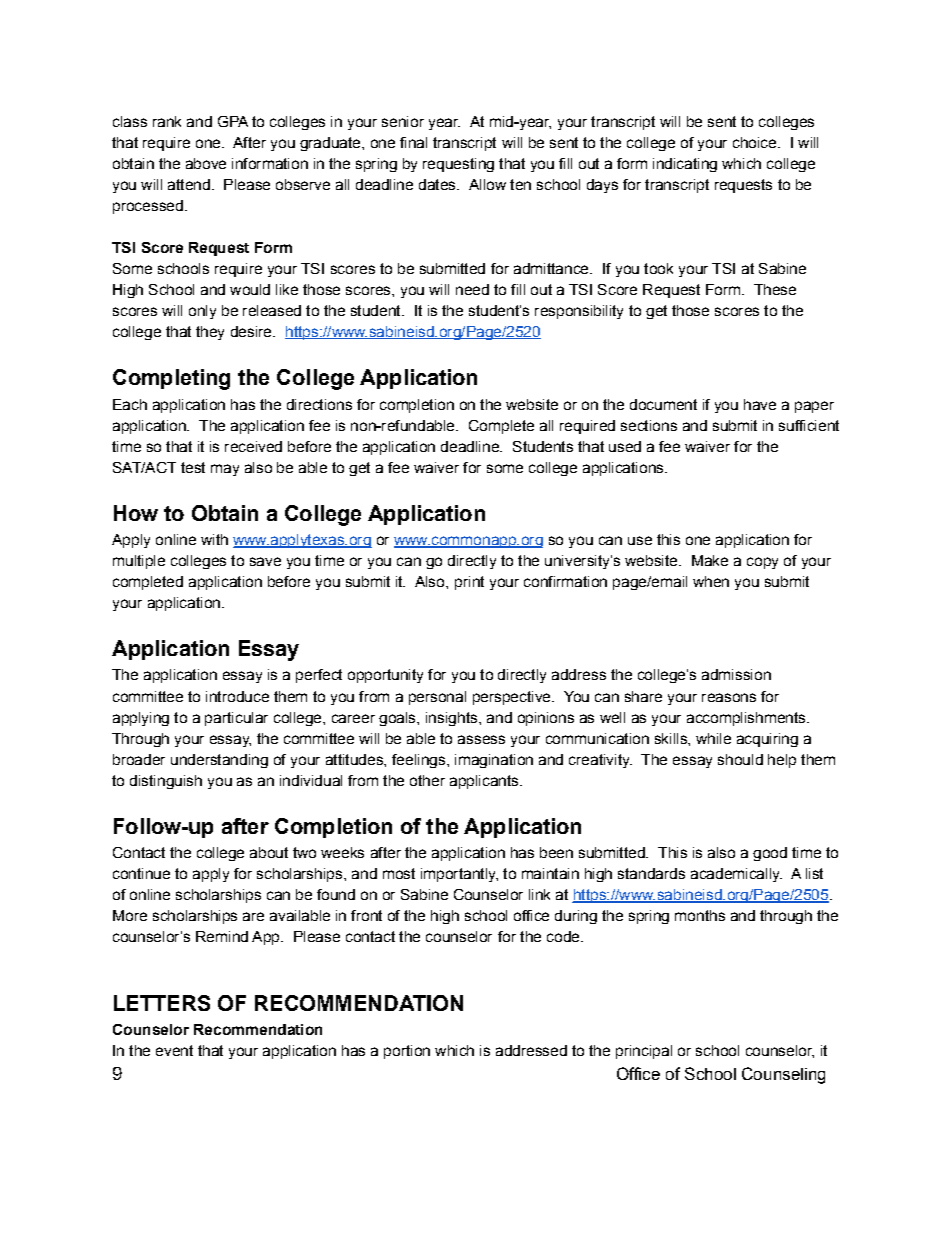 This screenshot has height=1233, width=952. I want to click on Completing, so click(171, 379).
